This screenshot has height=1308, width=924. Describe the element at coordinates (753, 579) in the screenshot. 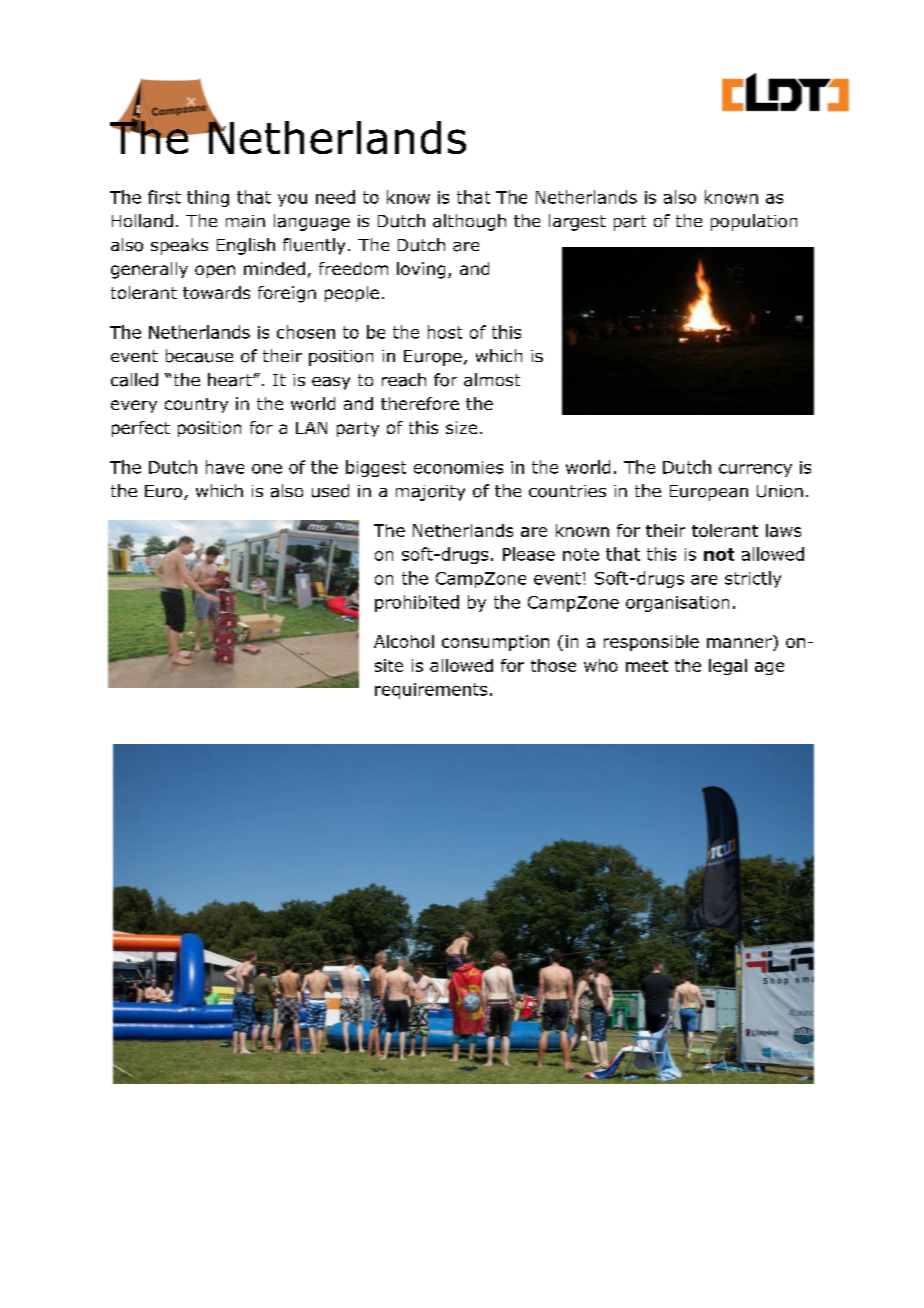

I see `strictly` at that location.
